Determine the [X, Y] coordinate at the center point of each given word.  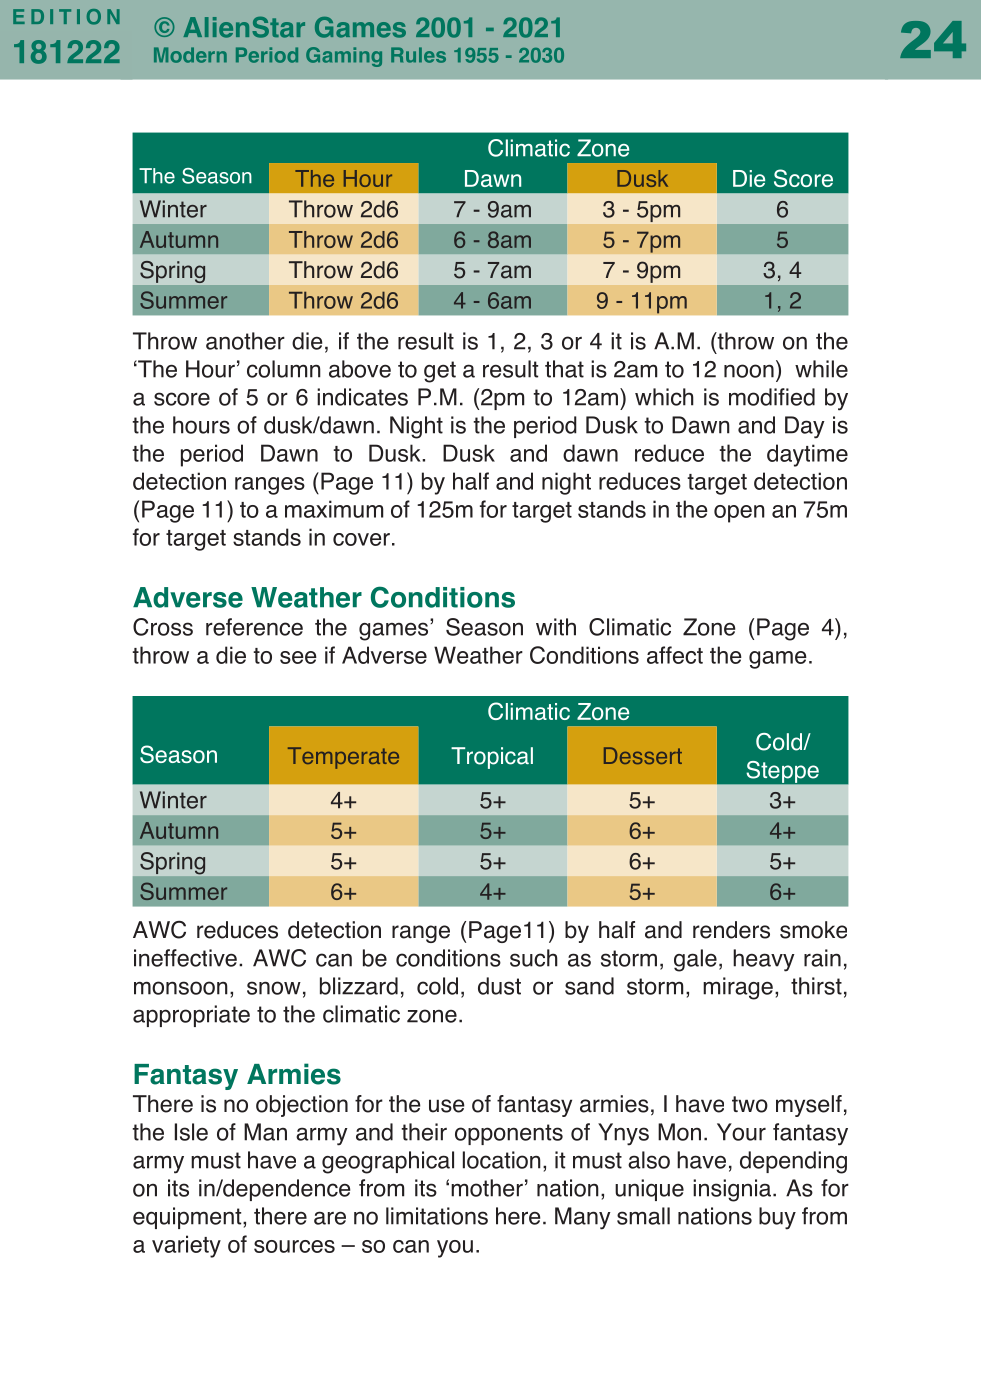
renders [731, 930]
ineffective [185, 958]
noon [749, 371]
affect [675, 655]
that [564, 369]
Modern [190, 55]
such [534, 958]
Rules [418, 55]
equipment [188, 1218]
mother [487, 1188]
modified [772, 397]
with [556, 627]
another [245, 341]
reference [254, 627]
